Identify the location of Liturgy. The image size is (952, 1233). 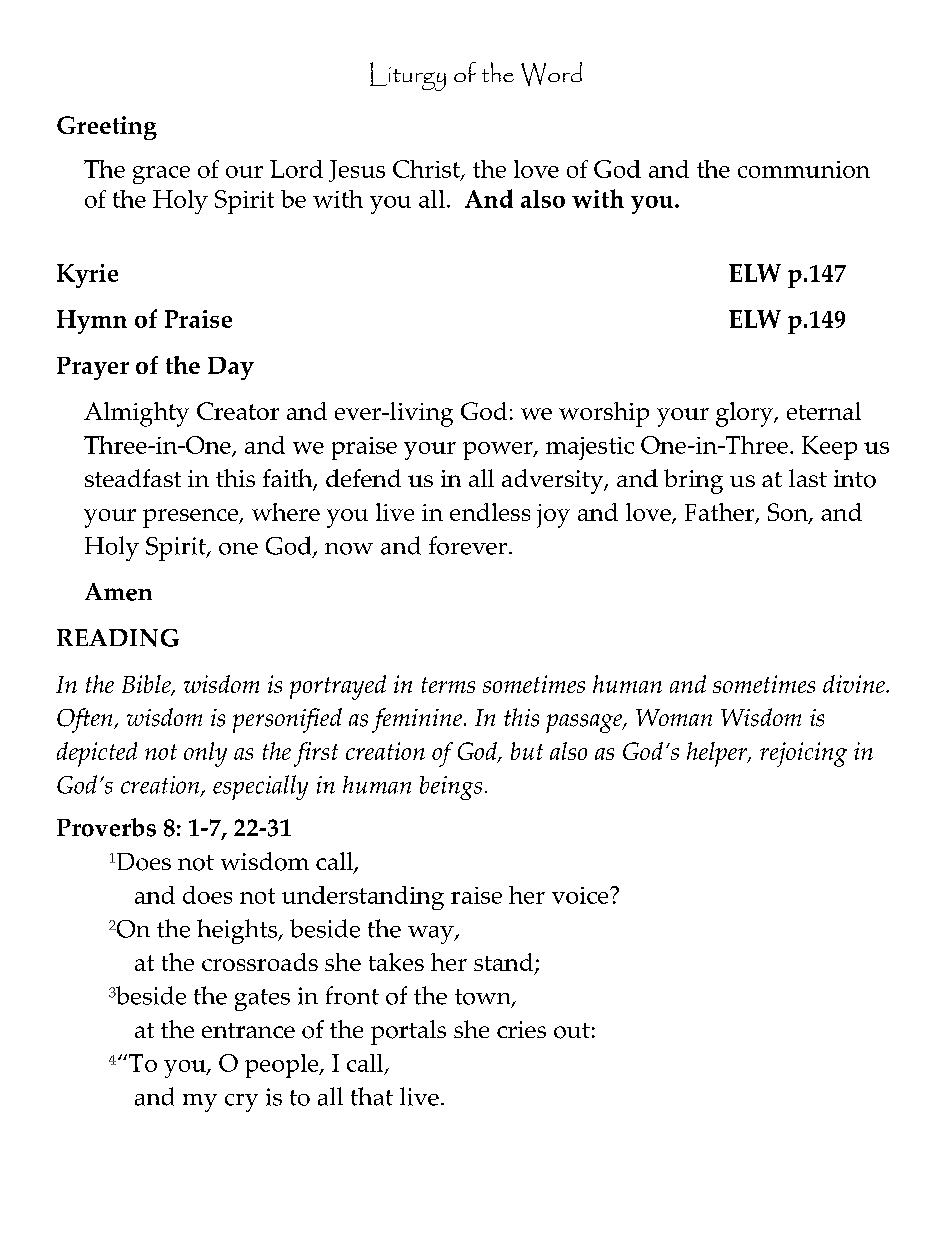
(408, 76).
